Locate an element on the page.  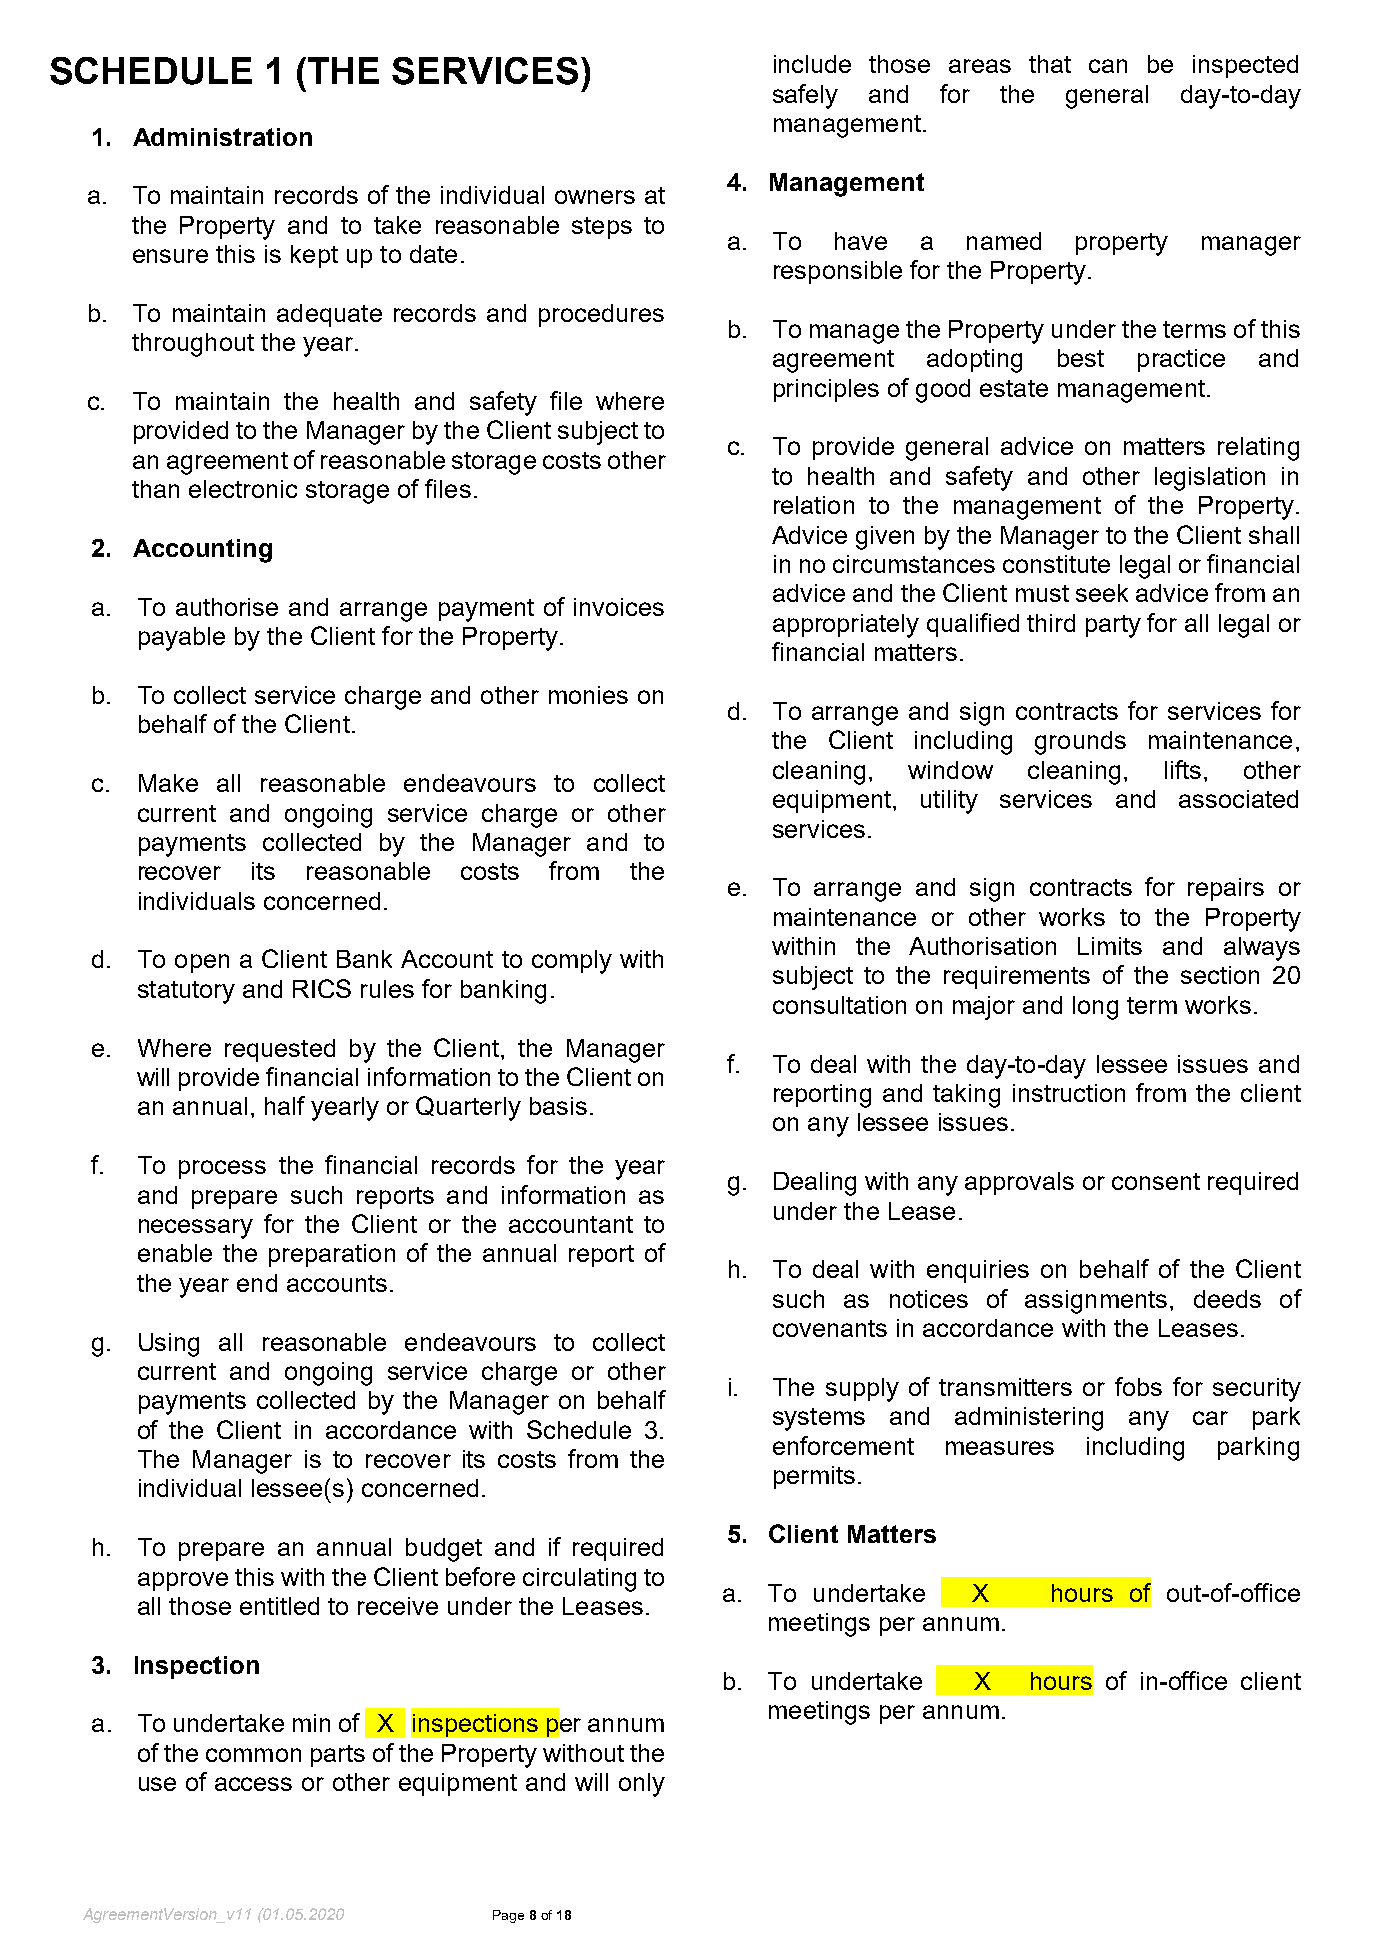
can is located at coordinates (1108, 66).
